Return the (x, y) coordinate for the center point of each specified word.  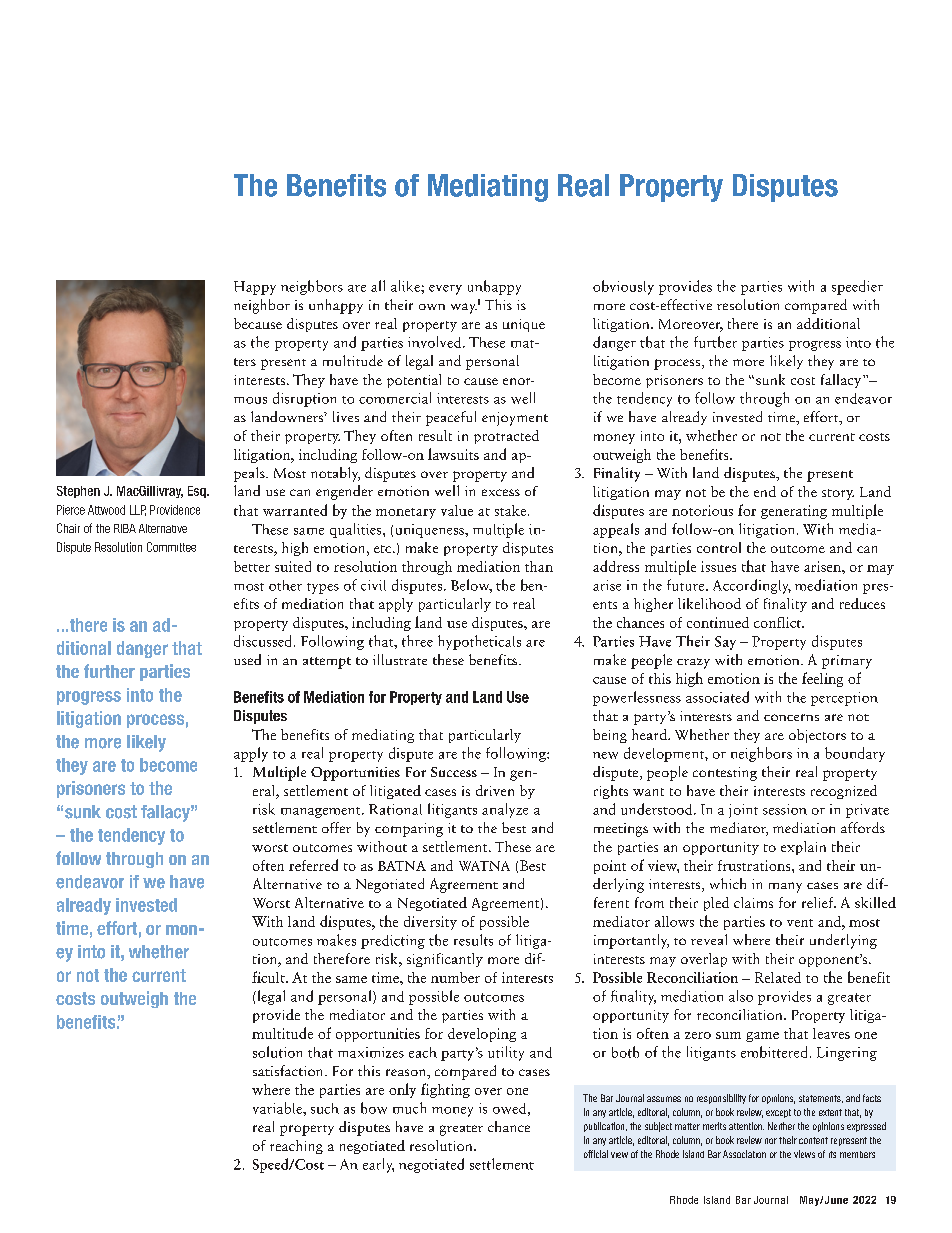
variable (278, 1108)
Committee (171, 547)
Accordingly (752, 586)
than (539, 566)
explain (803, 848)
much (409, 1108)
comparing (409, 830)
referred (313, 865)
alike (406, 286)
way (464, 308)
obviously (623, 287)
